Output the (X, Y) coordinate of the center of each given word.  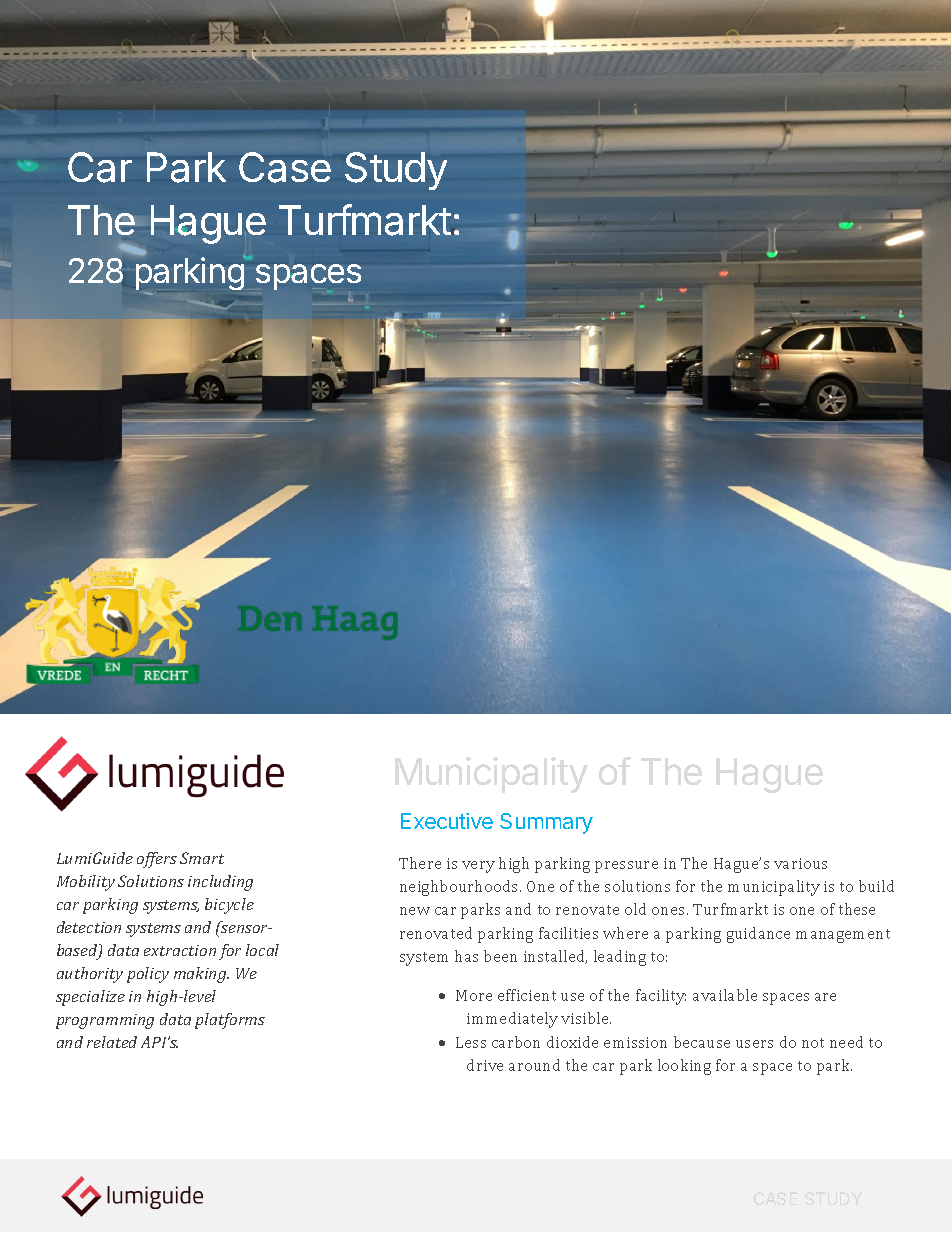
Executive (447, 821)
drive (485, 1065)
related (112, 1042)
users (754, 1044)
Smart (202, 858)
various (800, 863)
